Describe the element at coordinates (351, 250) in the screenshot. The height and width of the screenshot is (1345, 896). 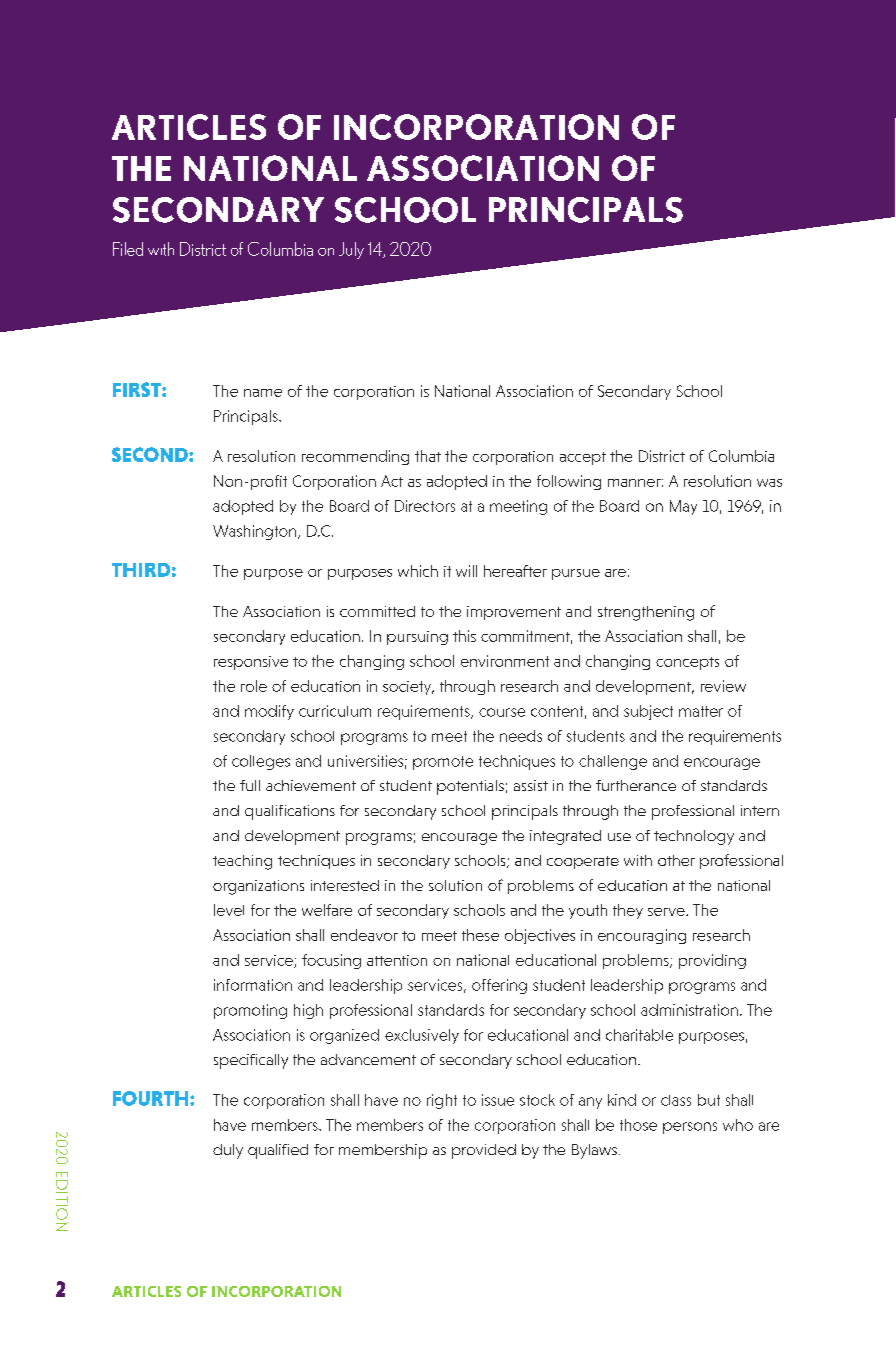
I see `July` at that location.
